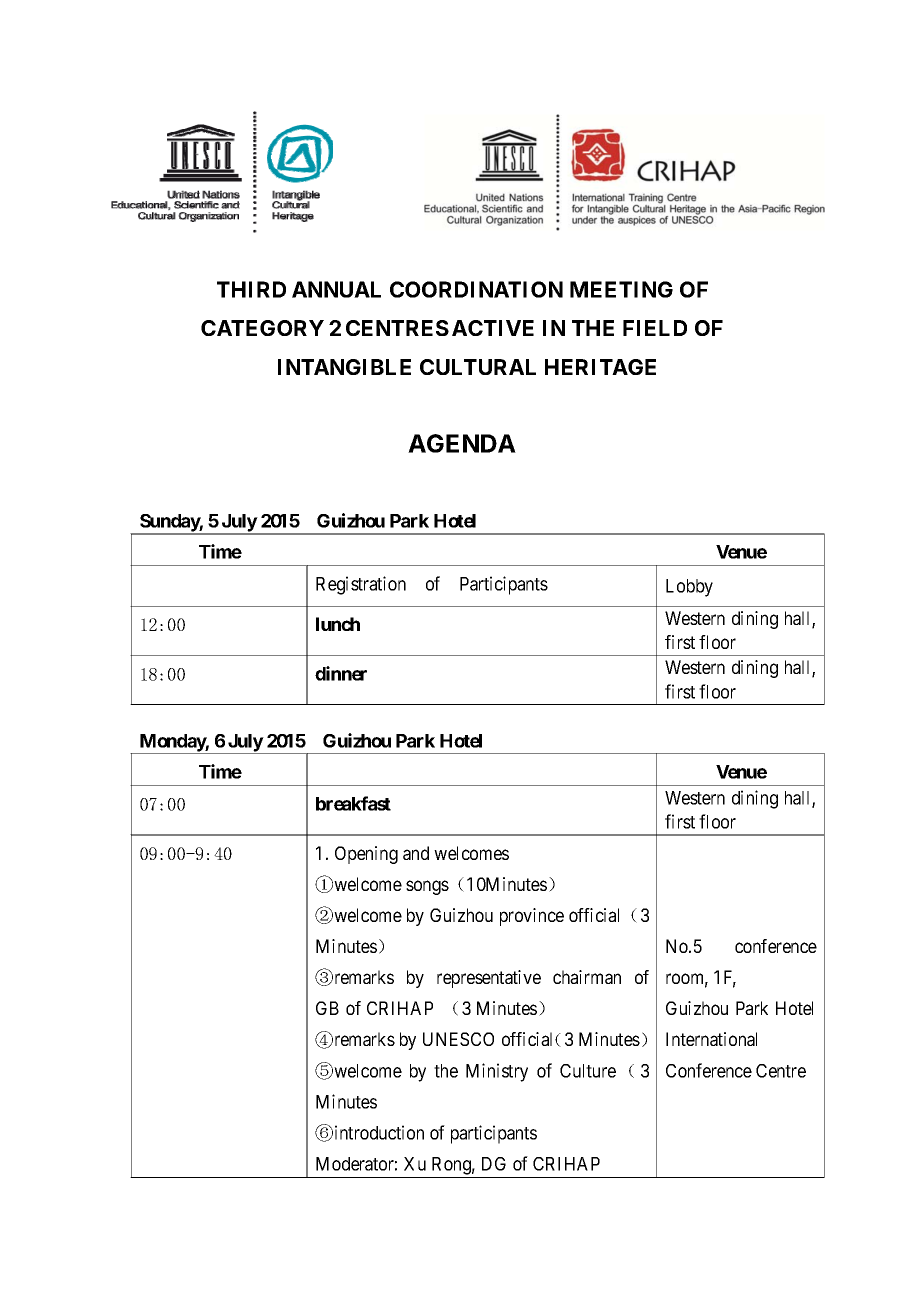  I want to click on FIELD, so click(655, 328).
